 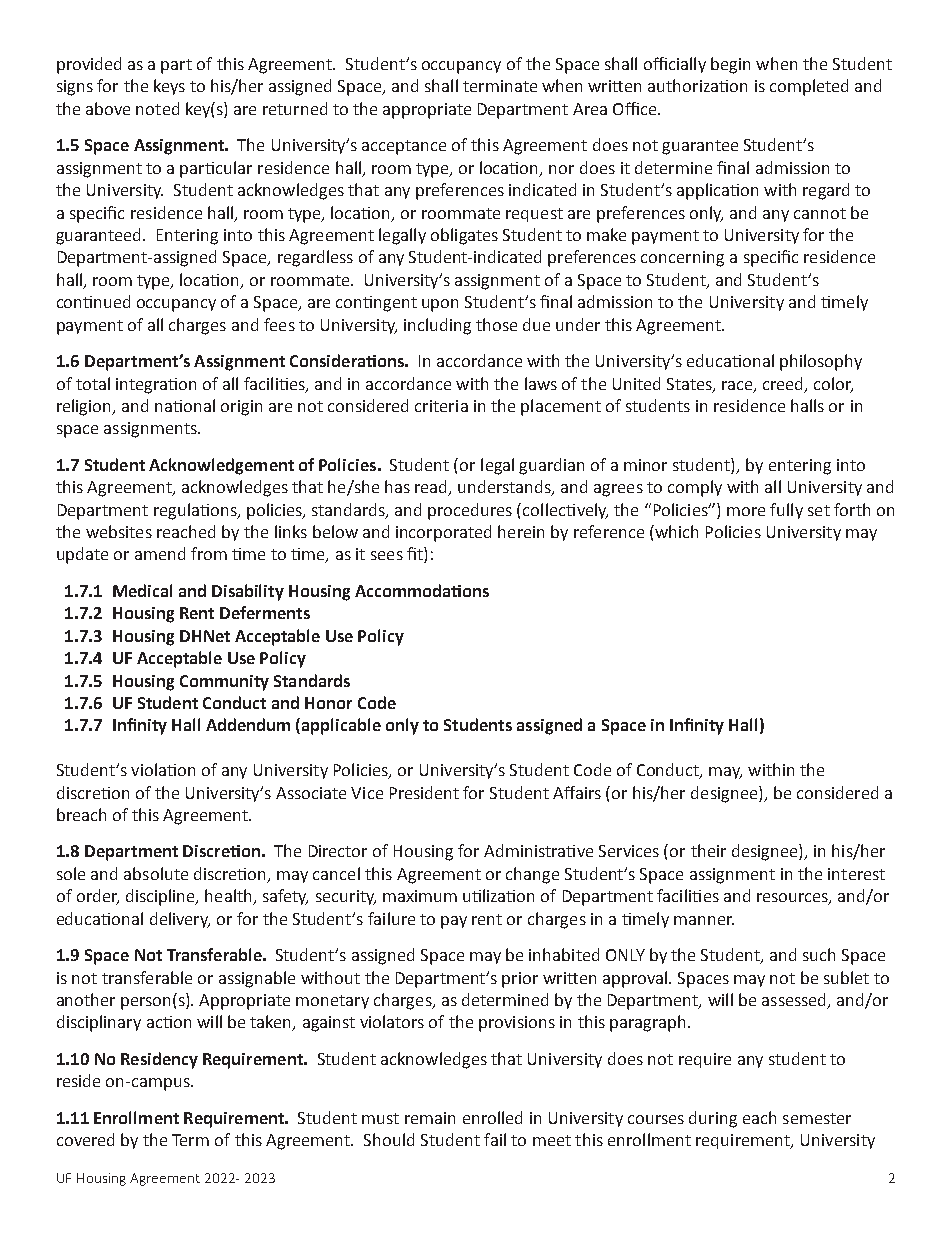 What do you see at coordinates (441, 406) in the screenshot?
I see `criteria` at bounding box center [441, 406].
